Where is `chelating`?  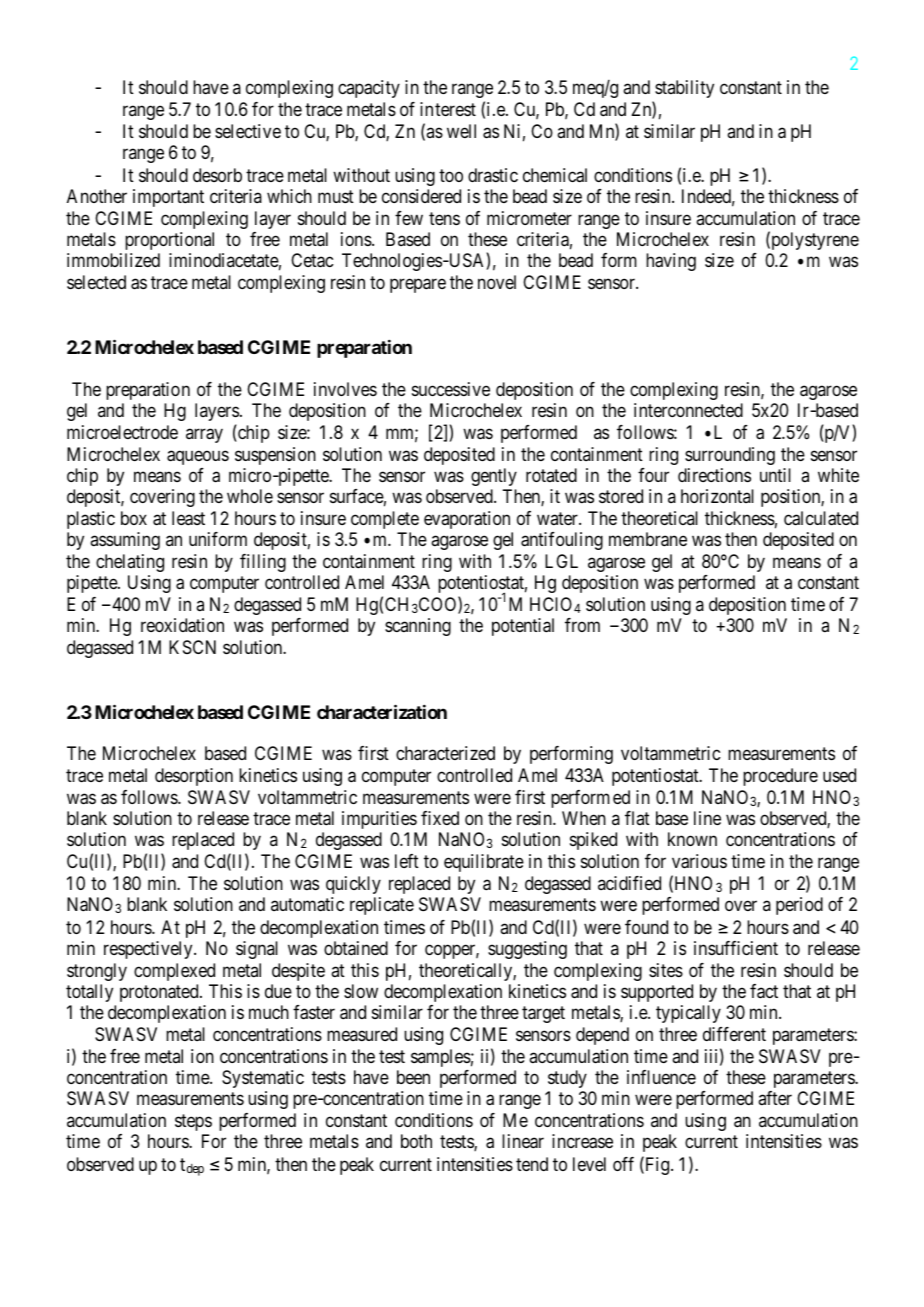 chelating is located at coordinates (130, 563).
